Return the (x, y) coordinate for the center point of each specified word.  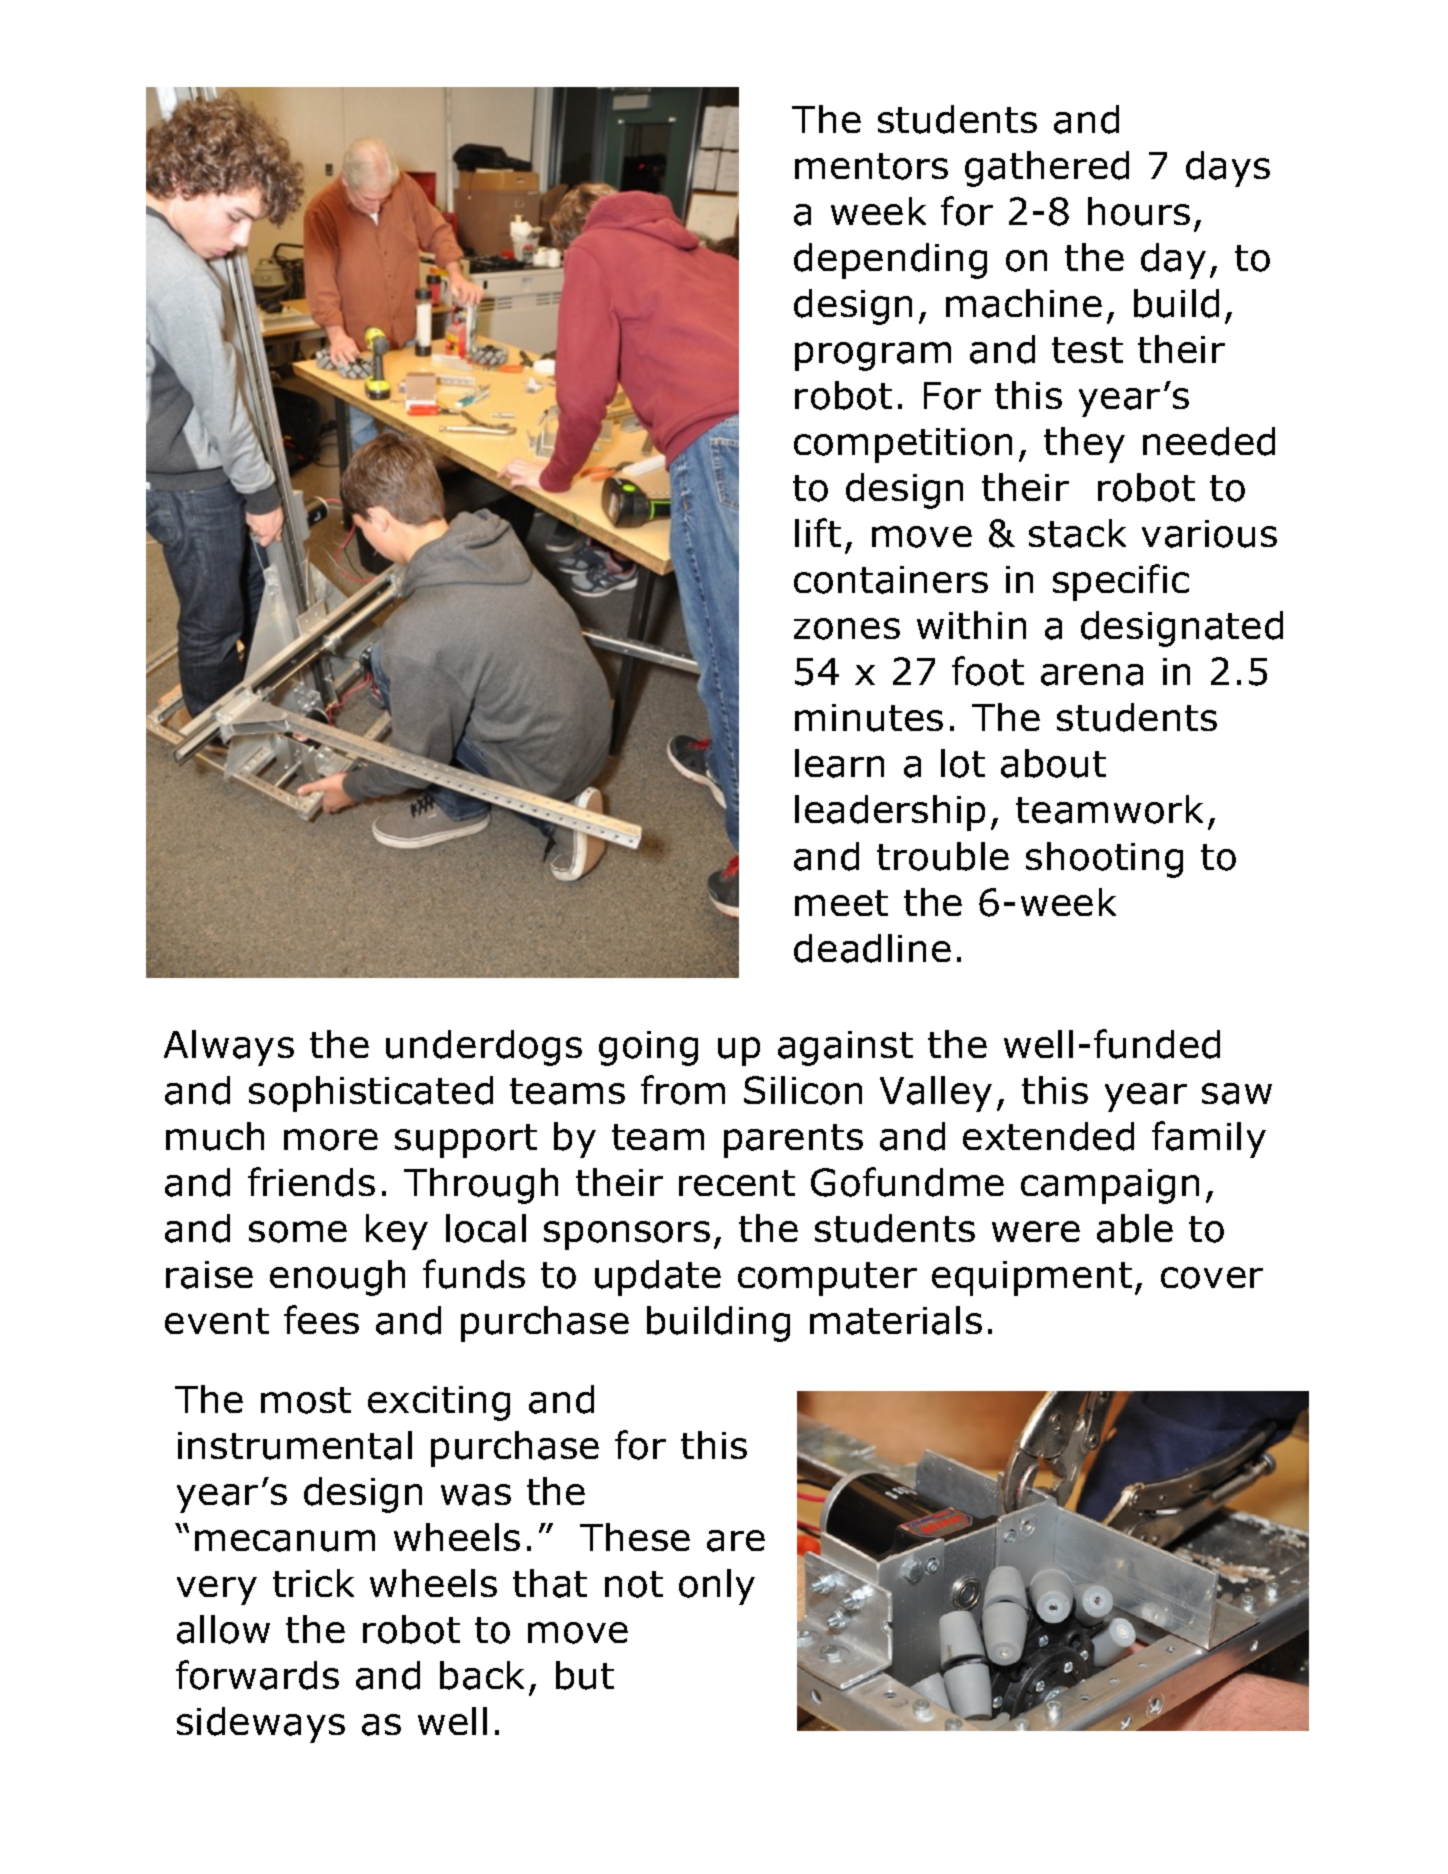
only (717, 1587)
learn (839, 763)
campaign (1110, 1186)
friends (311, 1182)
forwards (257, 1675)
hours (1139, 211)
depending (890, 261)
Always (229, 1048)
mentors (871, 166)
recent (737, 1183)
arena (1092, 675)
